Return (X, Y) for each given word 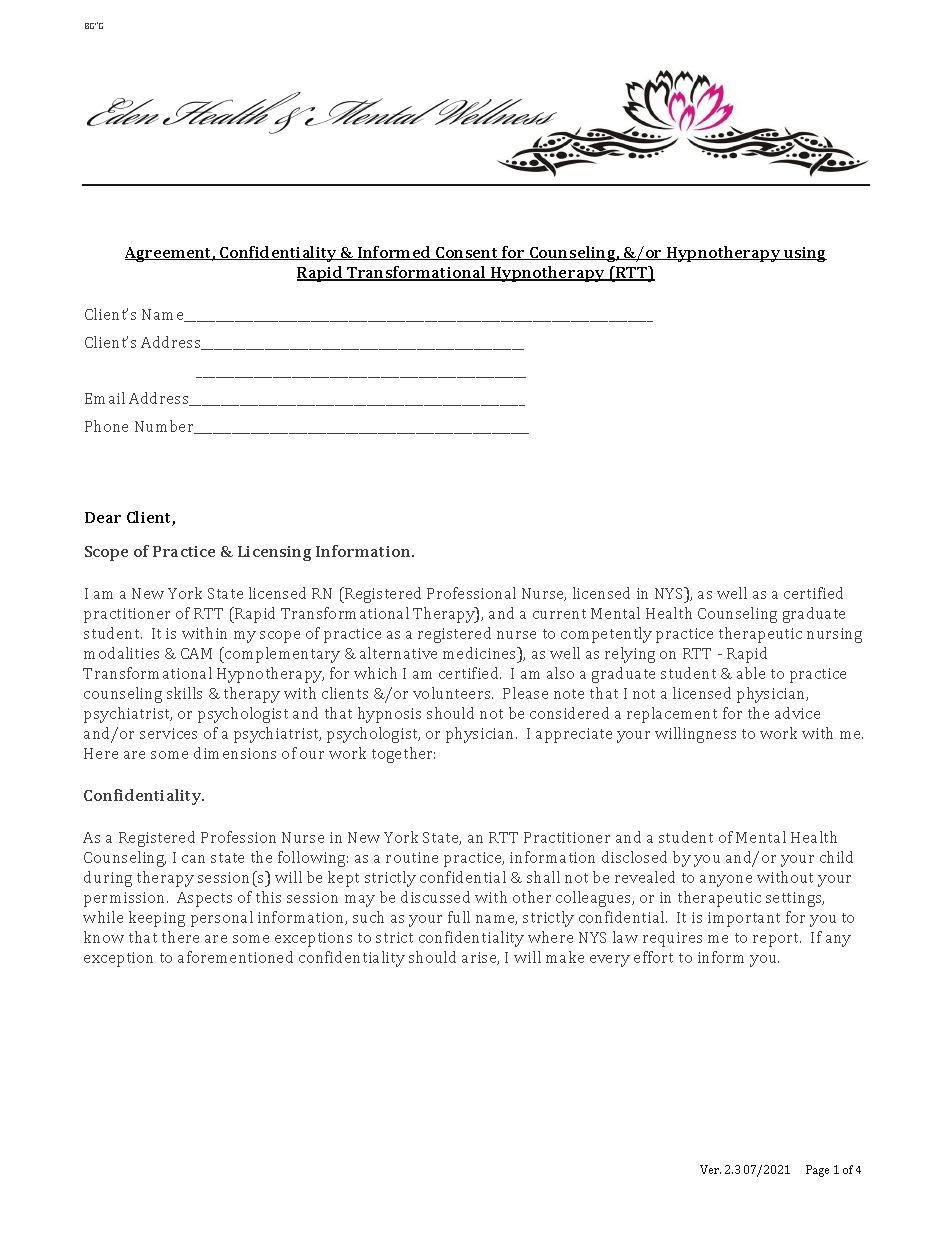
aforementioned (235, 957)
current (559, 614)
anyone (726, 881)
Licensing (274, 553)
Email (105, 398)
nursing (834, 635)
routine (412, 857)
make (565, 957)
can (193, 859)
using (804, 254)
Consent (467, 253)
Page (817, 1171)
